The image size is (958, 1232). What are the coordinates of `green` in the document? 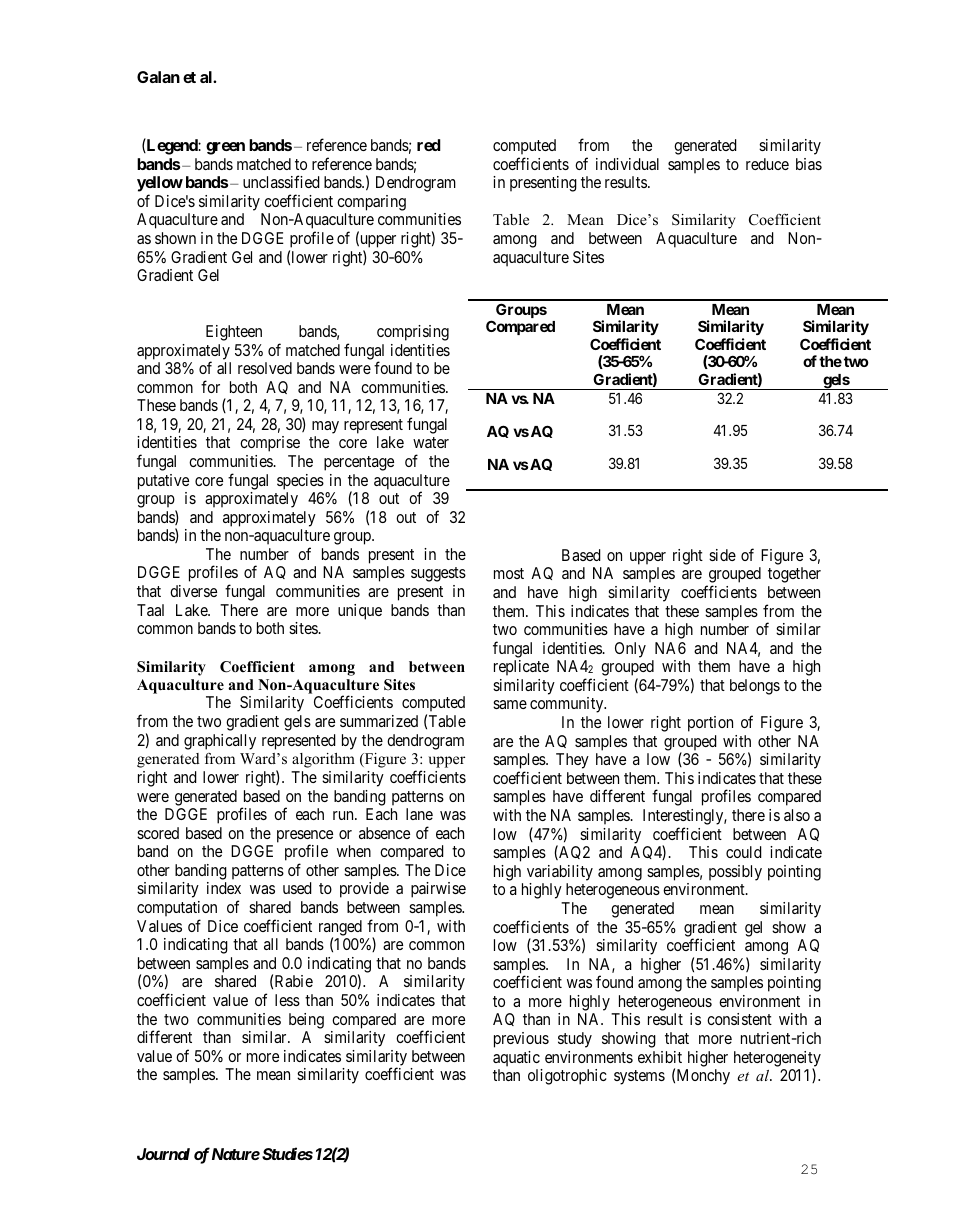 It's located at (225, 148).
